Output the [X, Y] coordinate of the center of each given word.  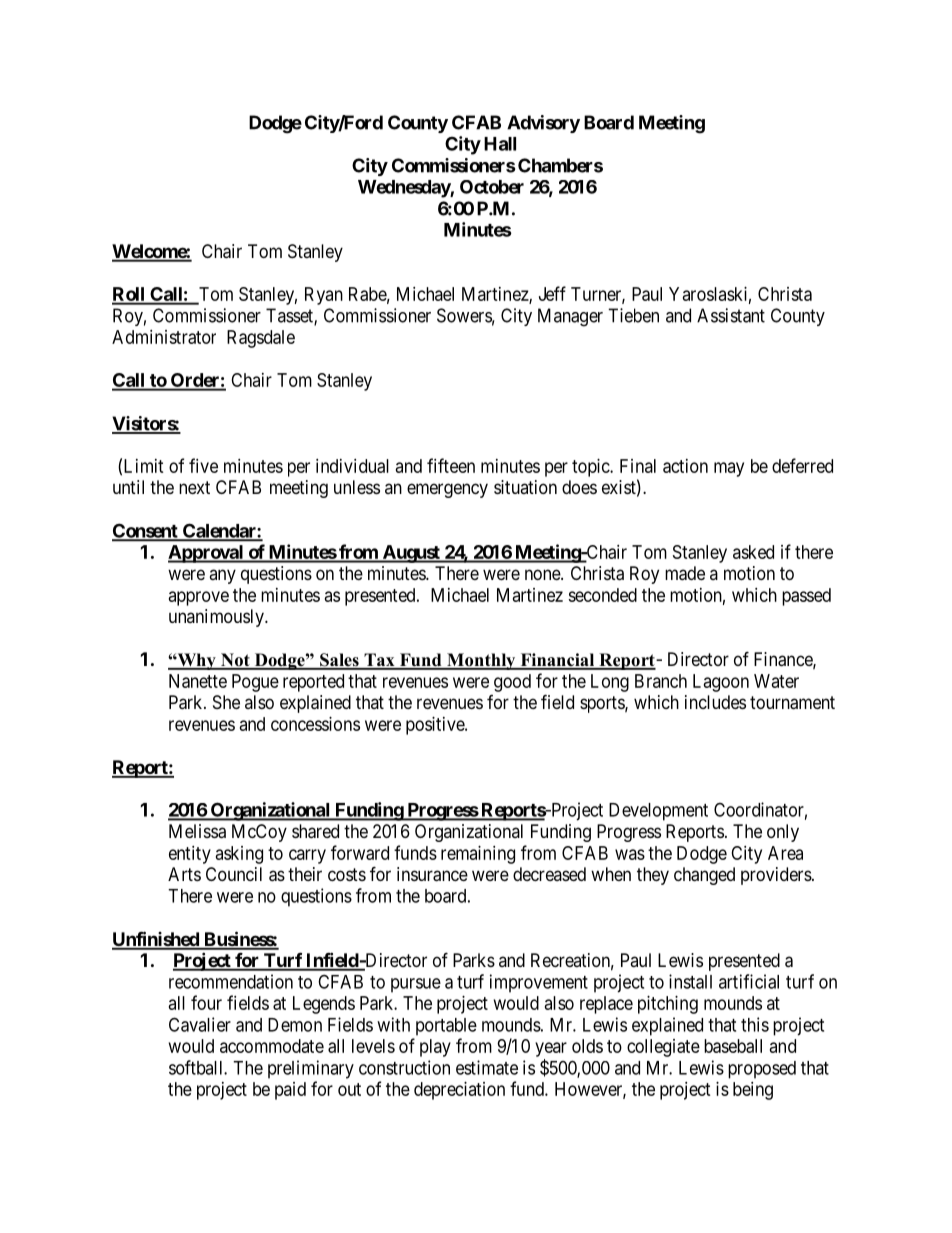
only [783, 833]
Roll [129, 295]
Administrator [164, 337]
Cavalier [200, 1024]
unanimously [217, 618]
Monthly [481, 661]
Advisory [543, 124]
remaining [478, 855]
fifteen [451, 465]
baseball [733, 1046]
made [685, 573]
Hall [500, 144]
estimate [487, 1067]
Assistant [731, 315]
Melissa [197, 831]
